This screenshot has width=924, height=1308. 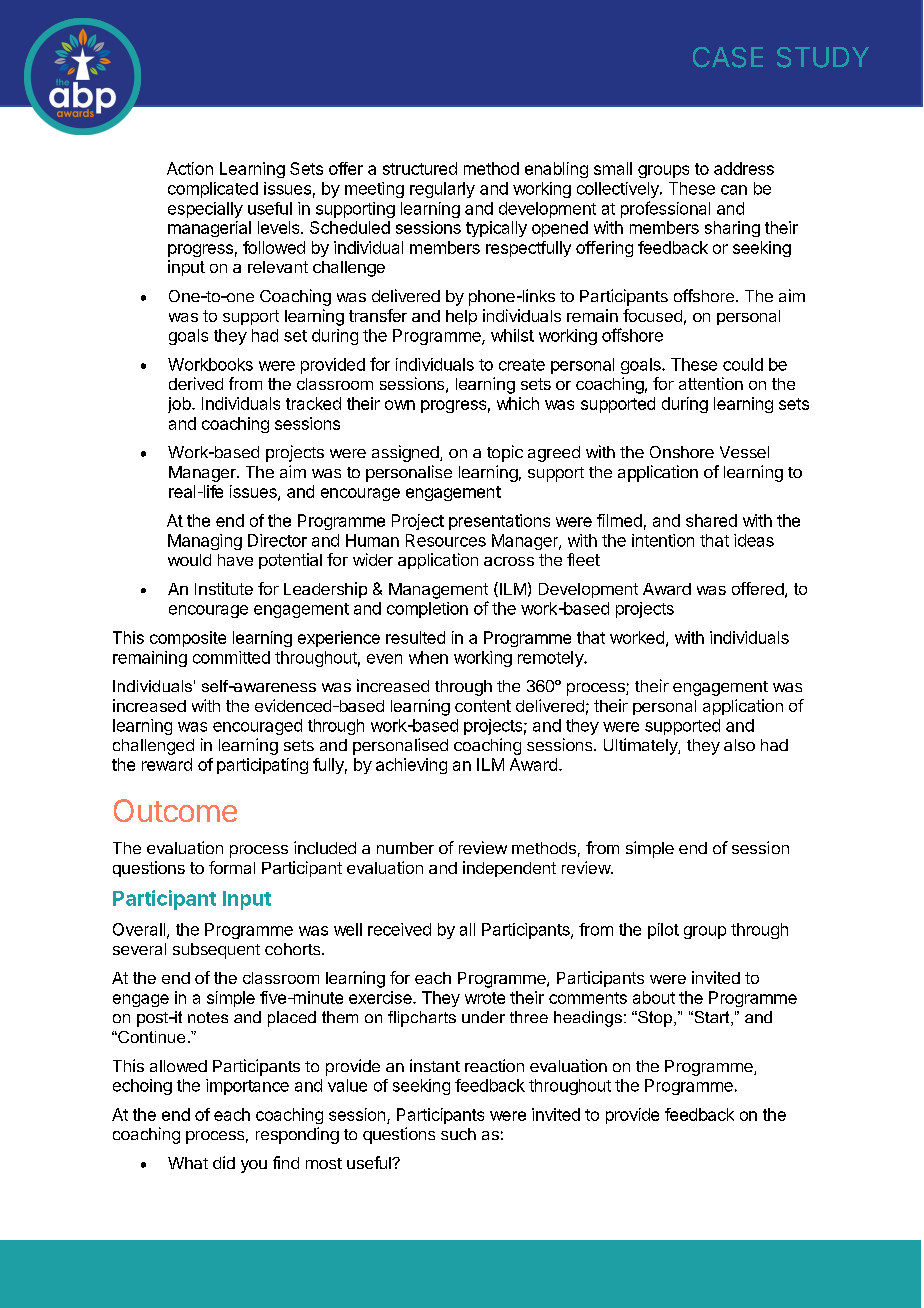 I want to click on did, so click(x=224, y=1162).
